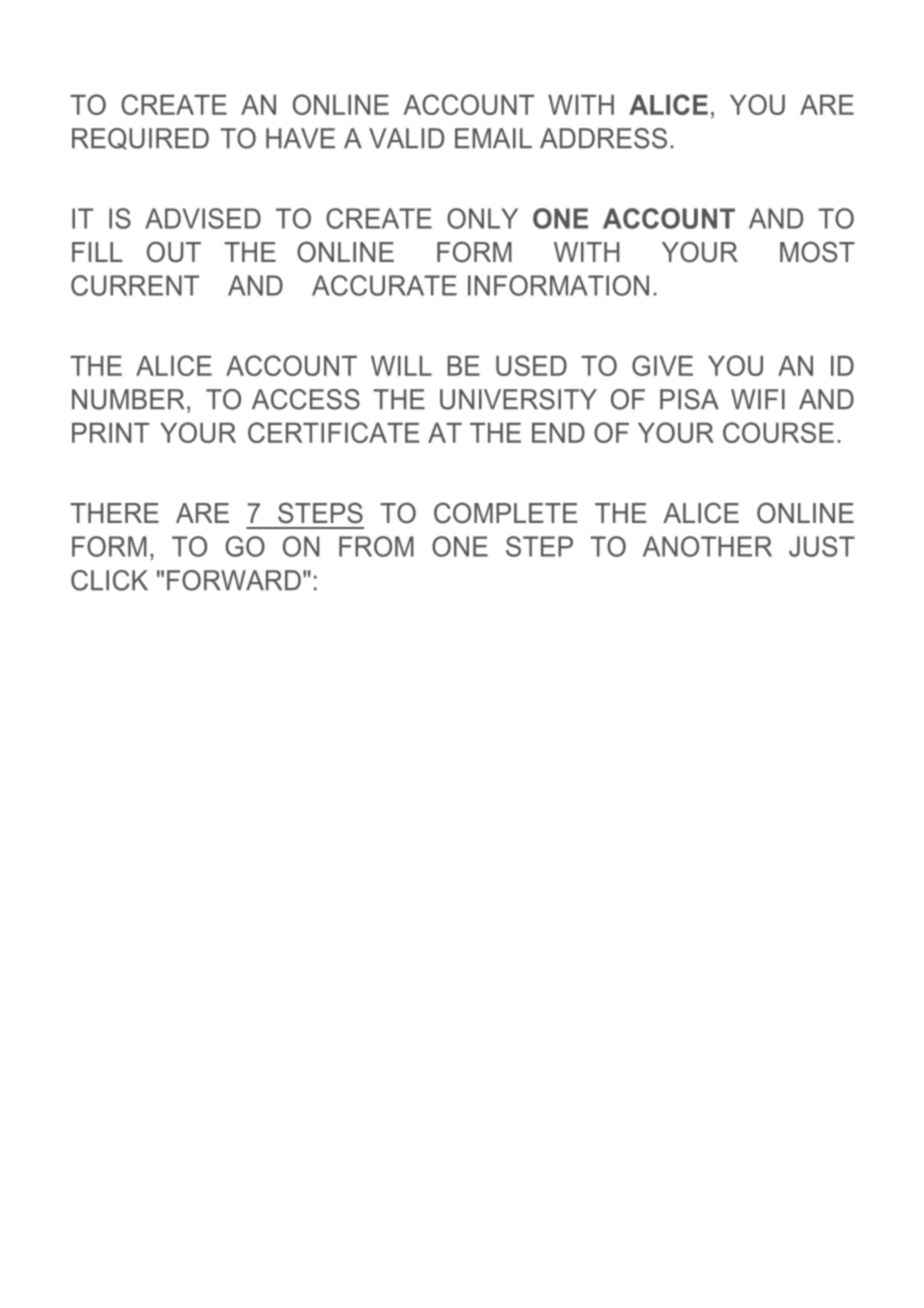 This screenshot has width=924, height=1308. Describe the element at coordinates (140, 139) in the screenshot. I see `REQUIRED` at that location.
